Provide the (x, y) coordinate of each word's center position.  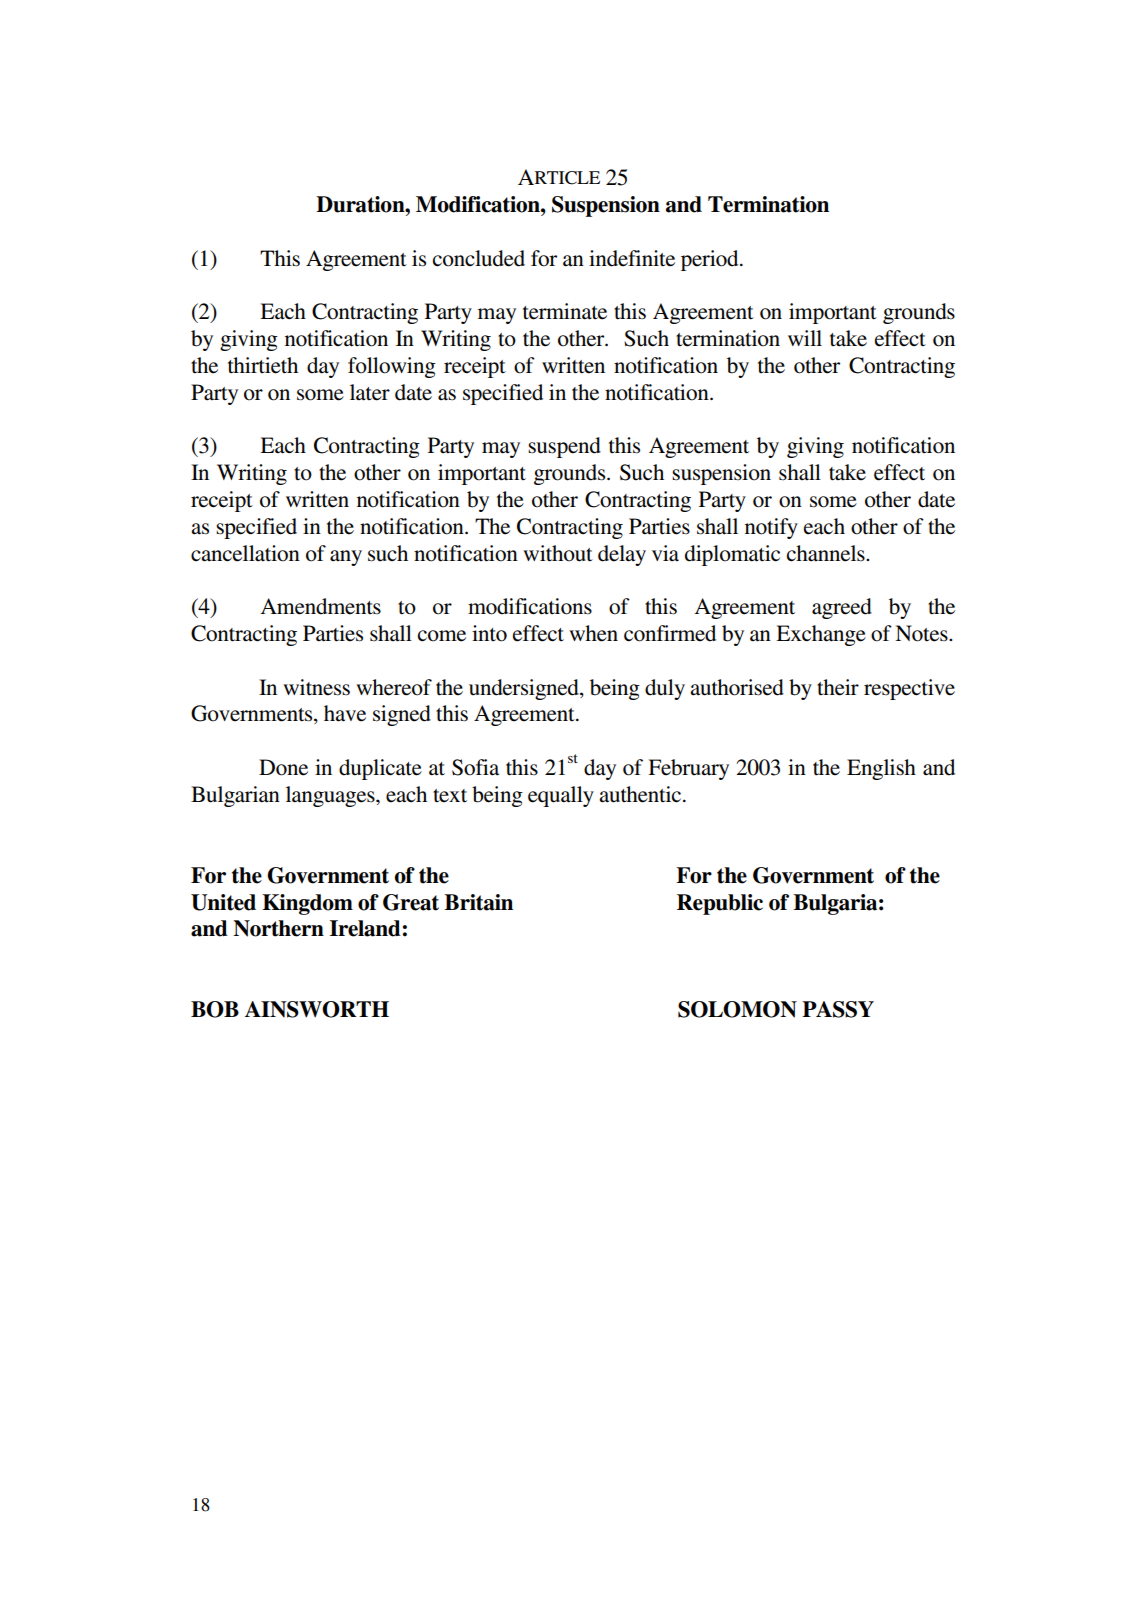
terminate (565, 311)
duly (665, 689)
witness (316, 687)
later (370, 392)
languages (331, 796)
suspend (564, 447)
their (838, 687)
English (881, 769)
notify (771, 528)
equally (561, 796)
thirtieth (263, 365)
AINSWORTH (317, 1009)
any (346, 558)
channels (827, 553)
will (805, 338)
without (558, 553)
